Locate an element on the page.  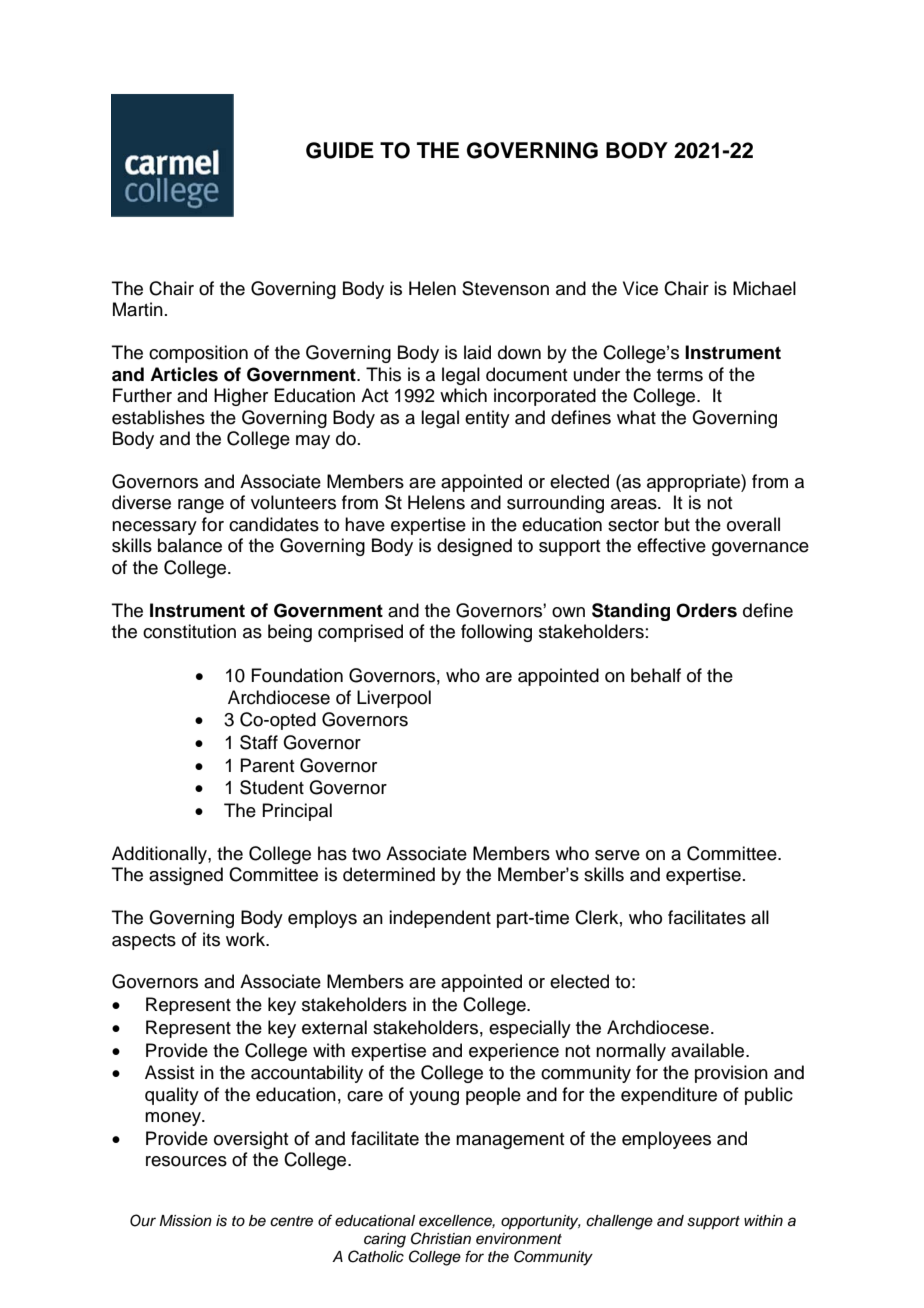
GUIDE is located at coordinates (340, 150).
